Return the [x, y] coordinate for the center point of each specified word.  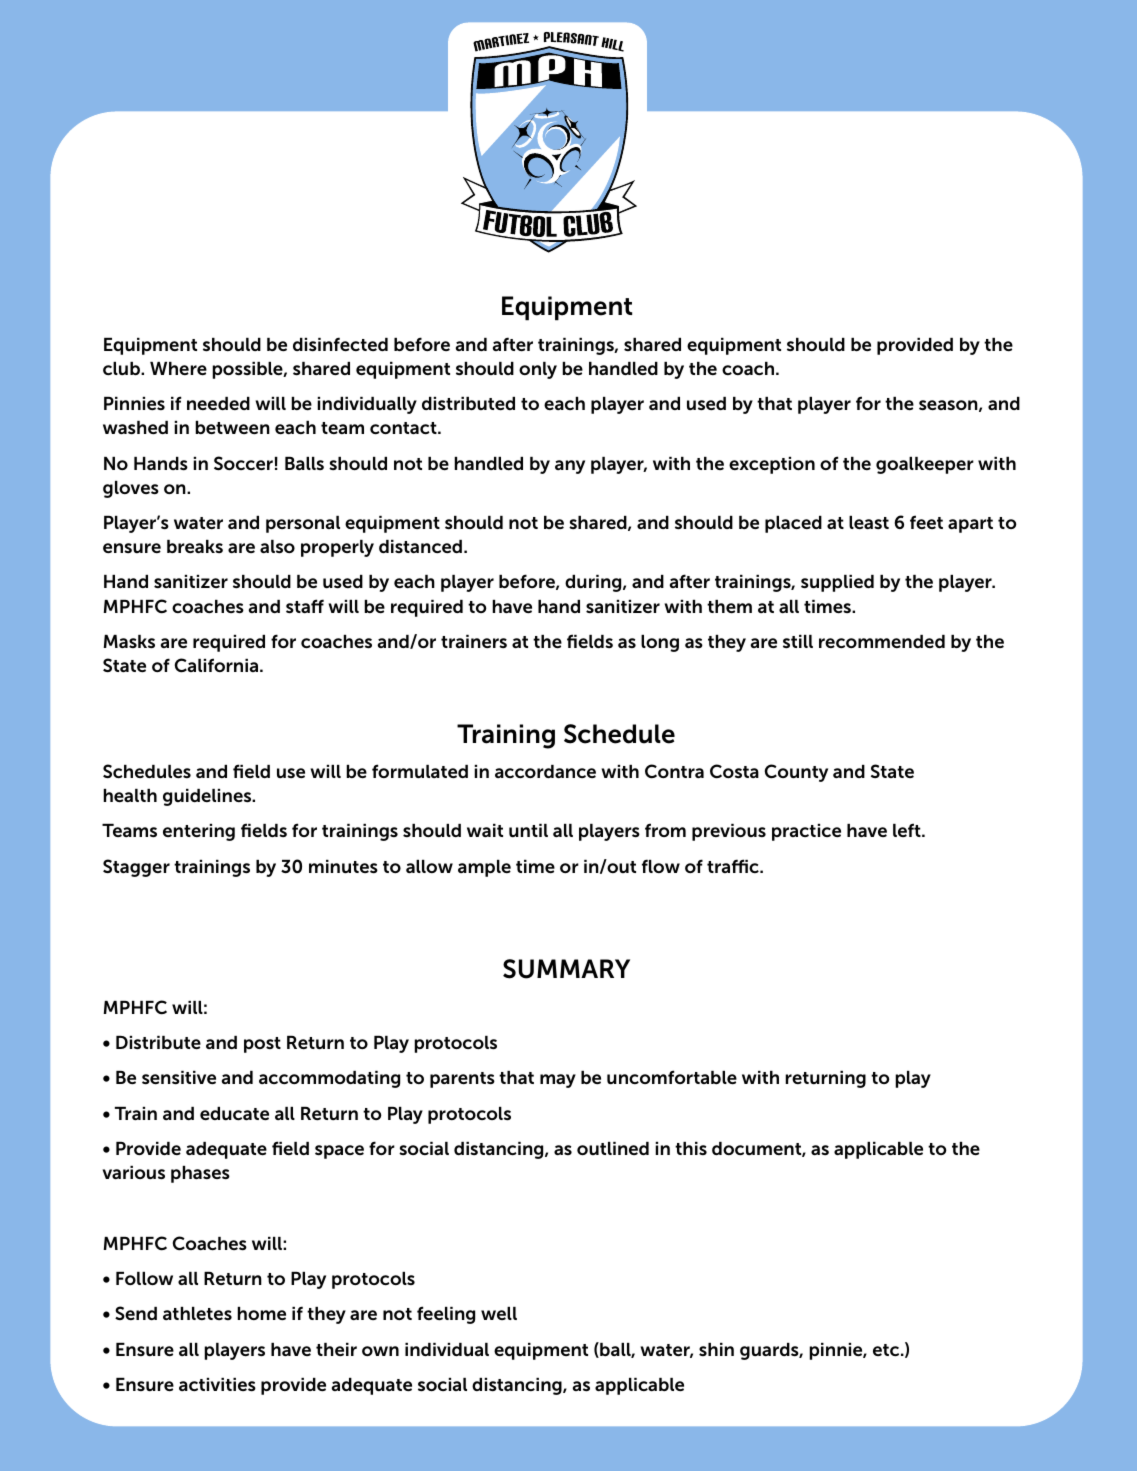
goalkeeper [925, 465]
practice [806, 832]
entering [199, 832]
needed [218, 403]
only [538, 370]
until [528, 831]
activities [217, 1385]
